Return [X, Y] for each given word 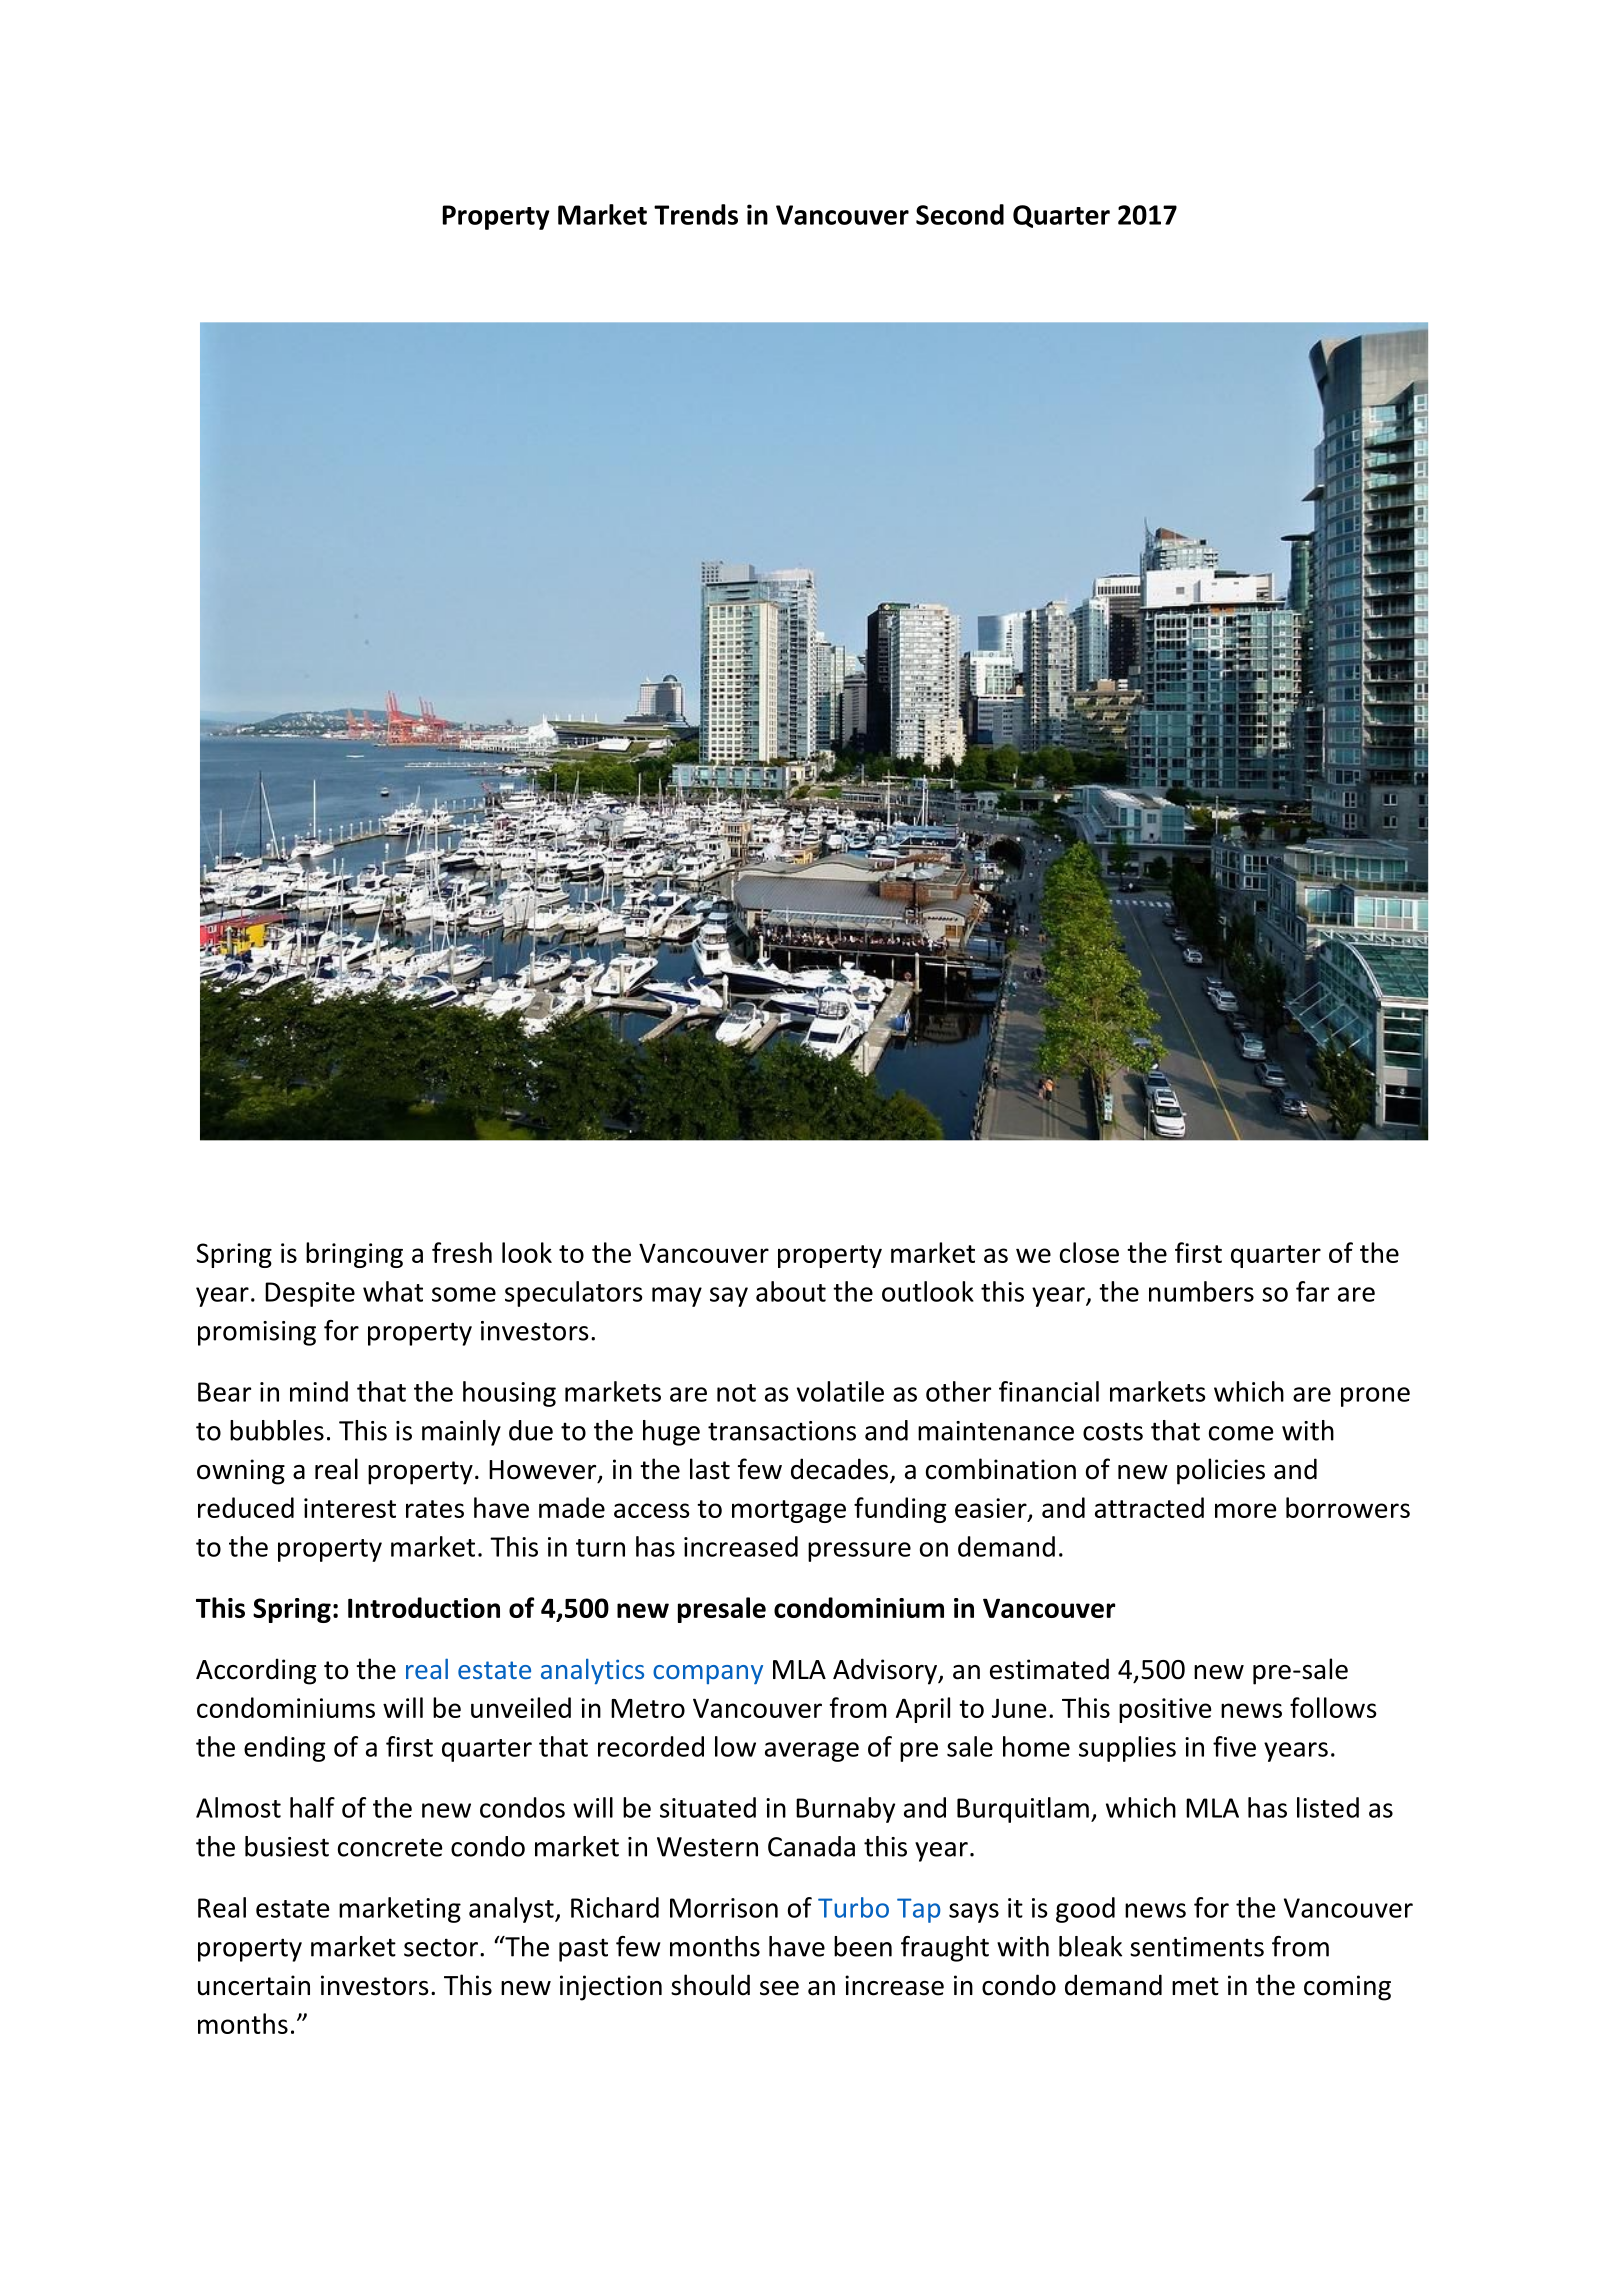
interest [350, 1508]
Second [960, 214]
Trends [696, 214]
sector [441, 1947]
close [1089, 1252]
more [1245, 1510]
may [677, 1297]
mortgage [789, 1511]
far [1312, 1291]
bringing [354, 1255]
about [791, 1291]
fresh [462, 1252]
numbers [1201, 1291]
